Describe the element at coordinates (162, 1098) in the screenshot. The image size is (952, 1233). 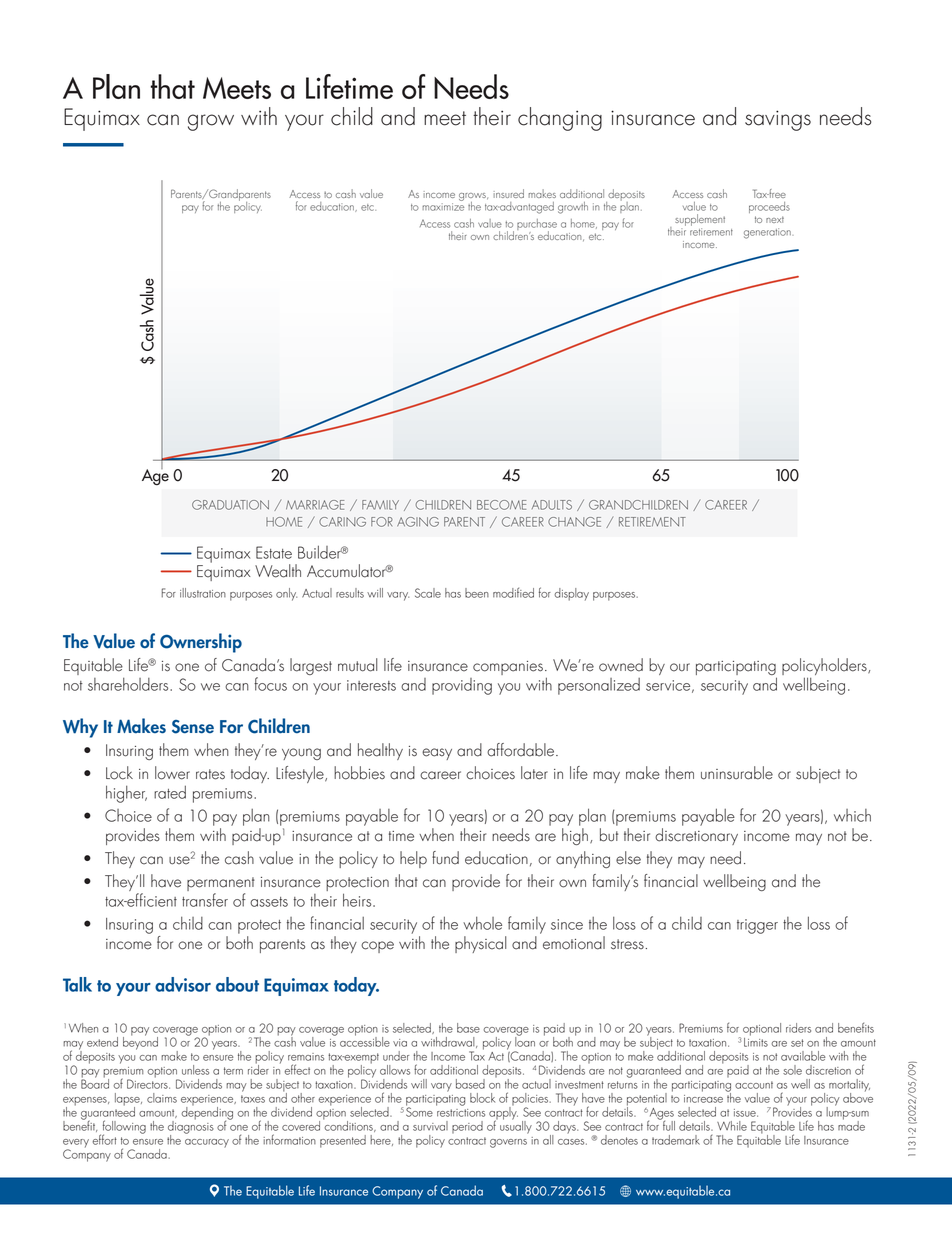
I see `claims` at that location.
